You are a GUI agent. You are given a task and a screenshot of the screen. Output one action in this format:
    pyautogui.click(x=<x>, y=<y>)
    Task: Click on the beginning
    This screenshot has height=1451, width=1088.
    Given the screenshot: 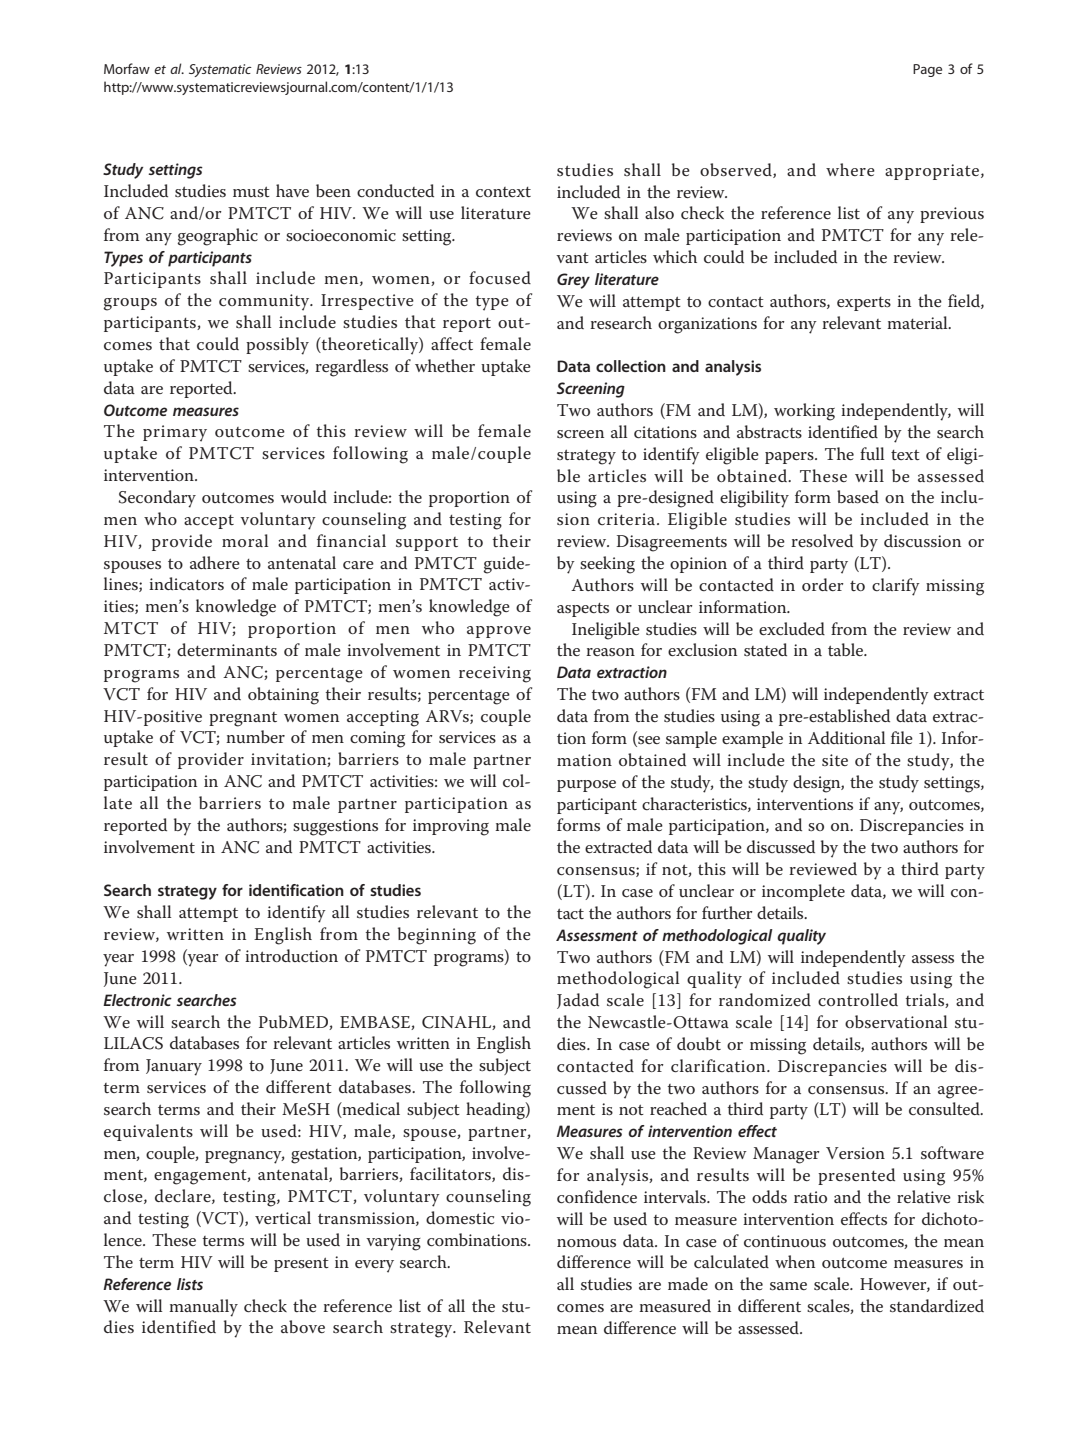 What is the action you would take?
    pyautogui.click(x=437, y=936)
